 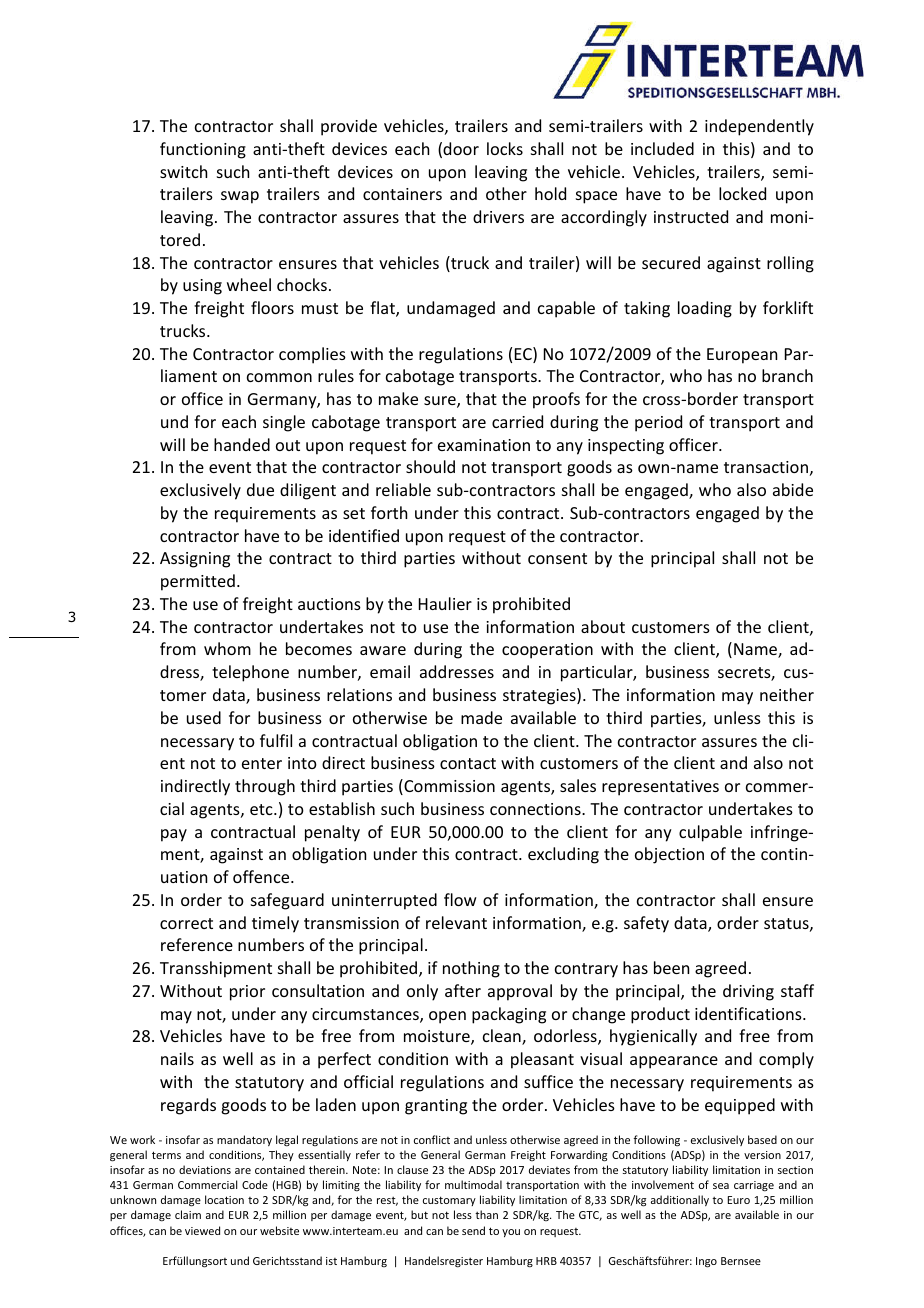 I want to click on handed, so click(x=242, y=444).
